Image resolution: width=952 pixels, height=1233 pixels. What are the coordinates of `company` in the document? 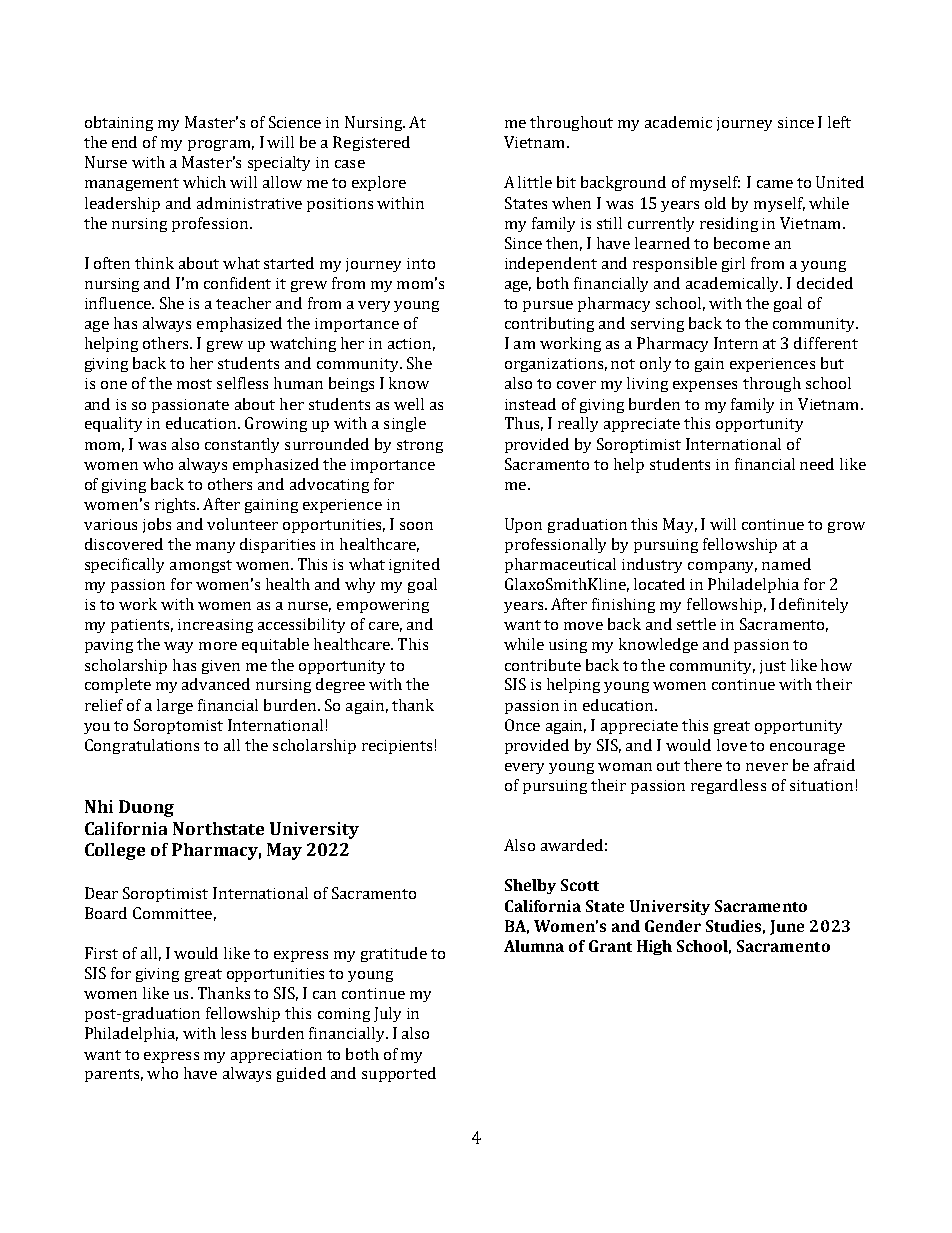 It's located at (722, 567).
